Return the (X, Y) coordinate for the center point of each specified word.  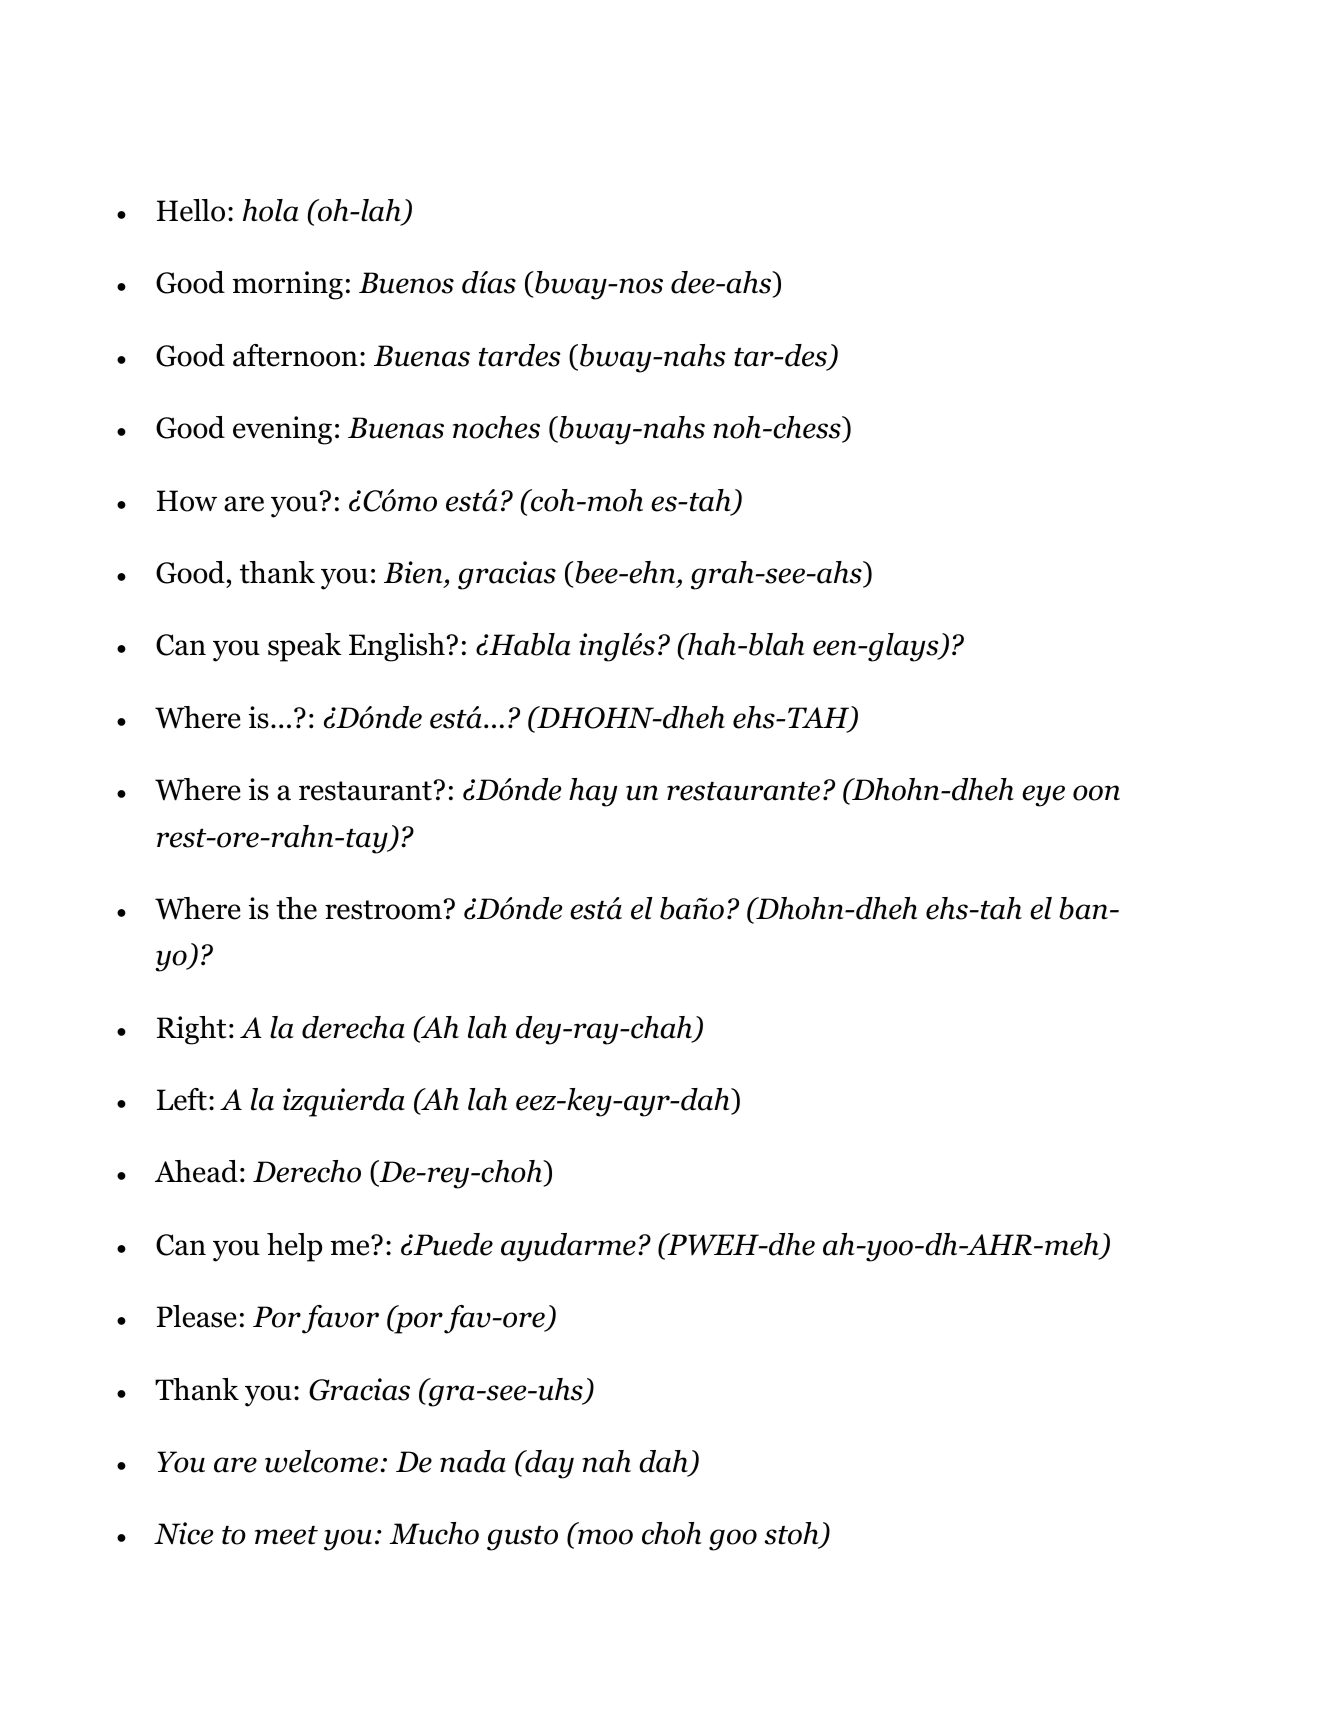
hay (593, 792)
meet (286, 1535)
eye (1043, 796)
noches (496, 427)
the (296, 908)
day (548, 1464)
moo (605, 1537)
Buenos (406, 283)
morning (288, 285)
